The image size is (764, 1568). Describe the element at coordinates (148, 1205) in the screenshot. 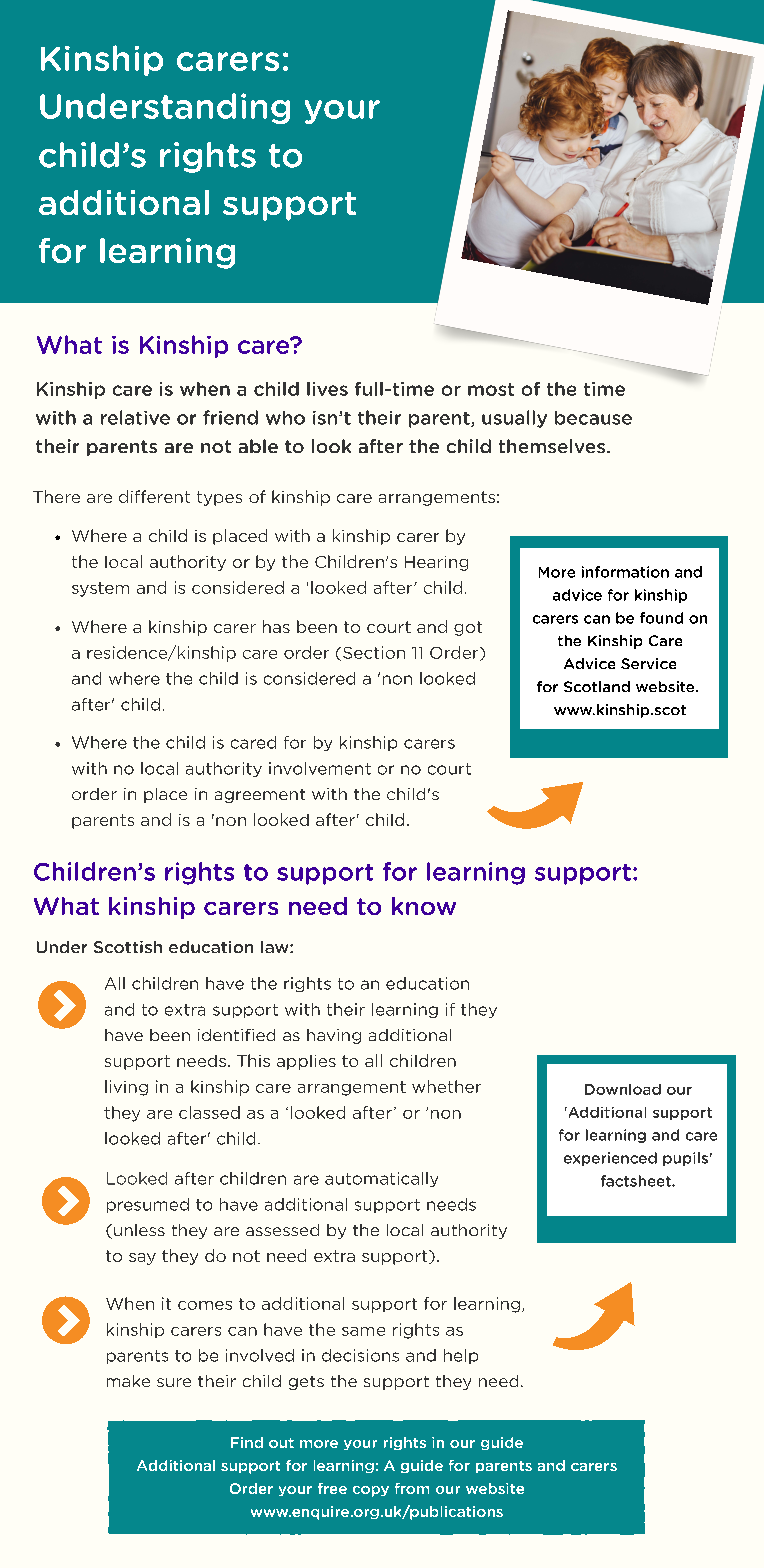

I see `presumed` at that location.
